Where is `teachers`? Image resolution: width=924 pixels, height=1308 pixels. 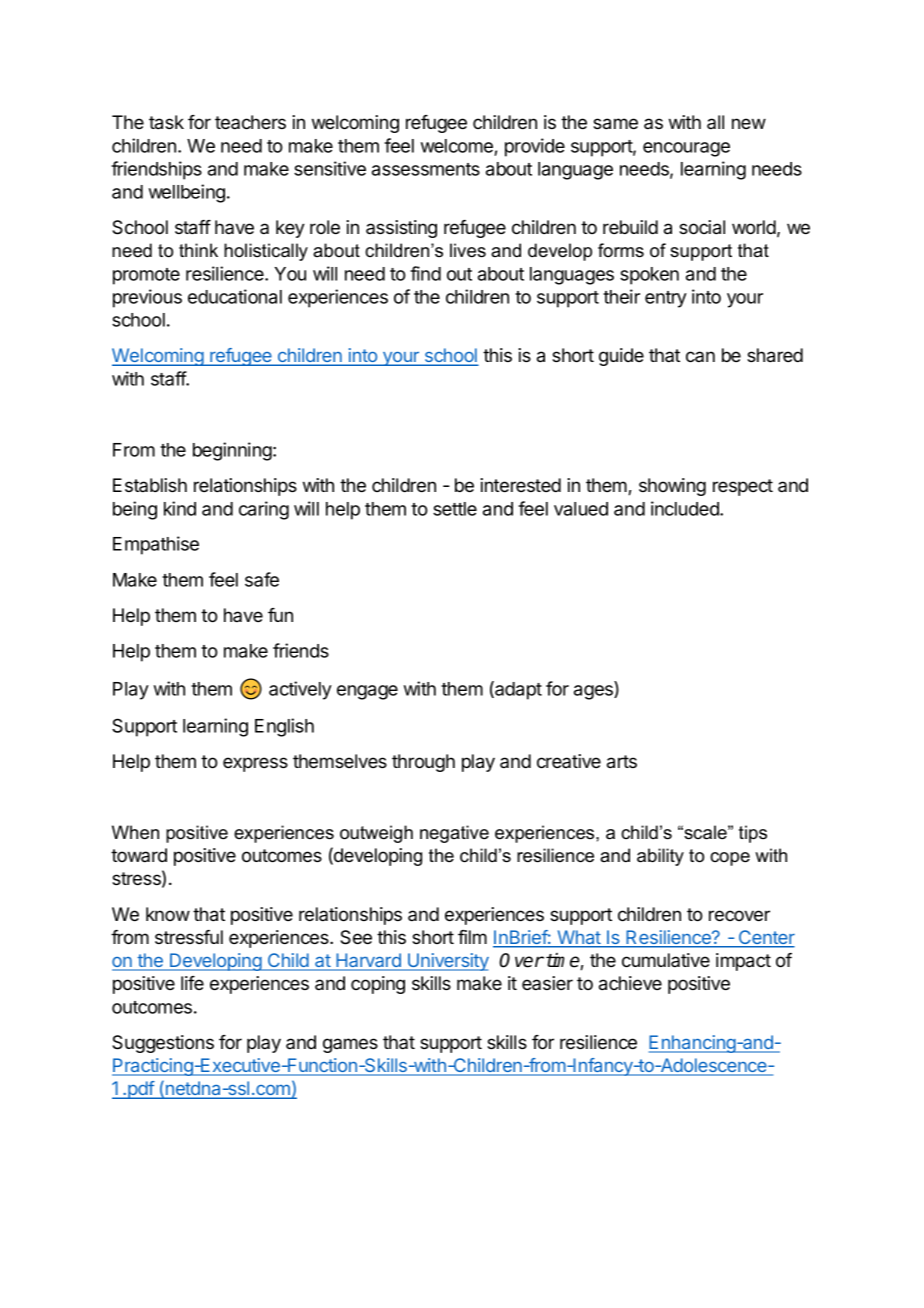
teachers is located at coordinates (250, 122).
